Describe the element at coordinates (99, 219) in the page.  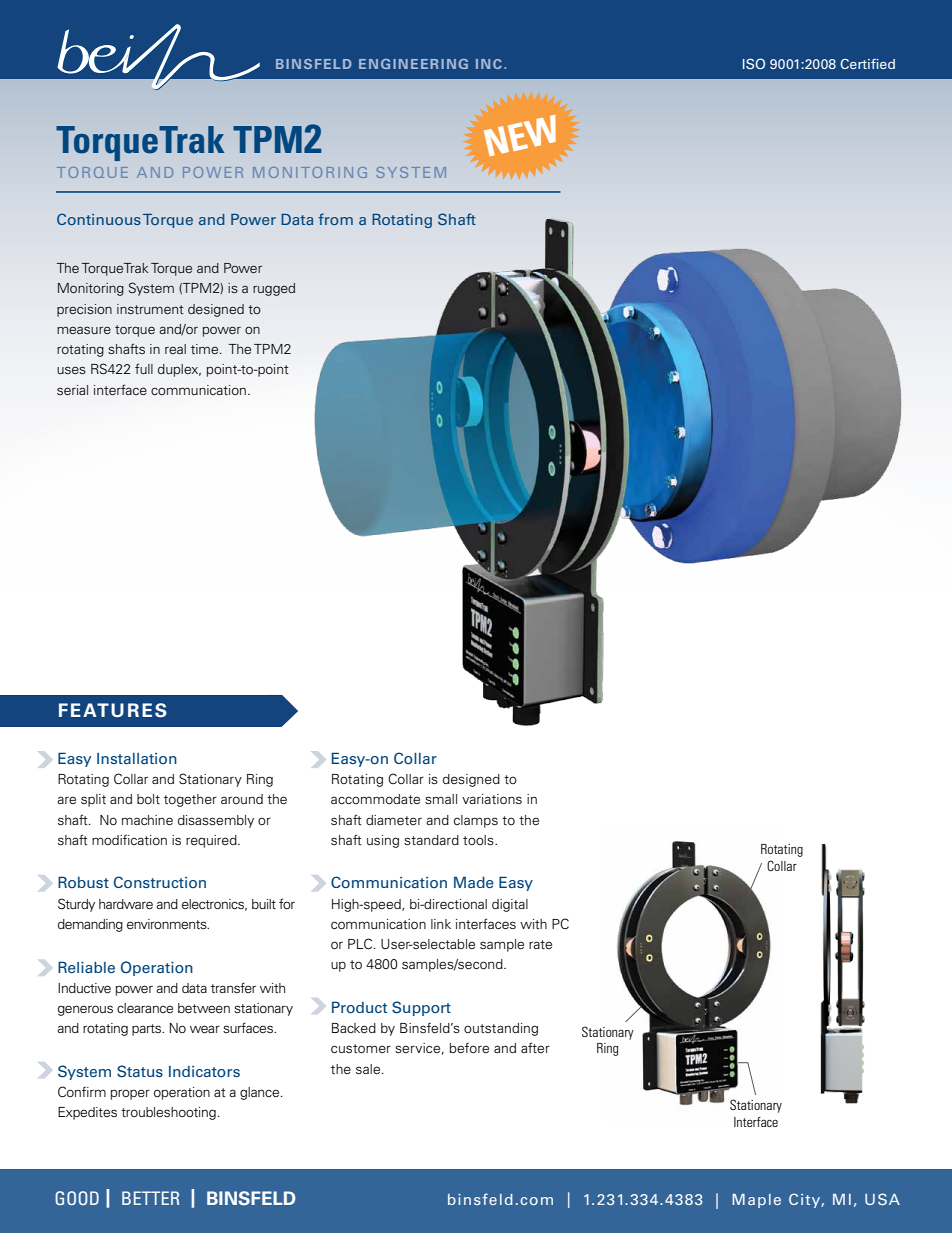
I see `Continuous` at that location.
